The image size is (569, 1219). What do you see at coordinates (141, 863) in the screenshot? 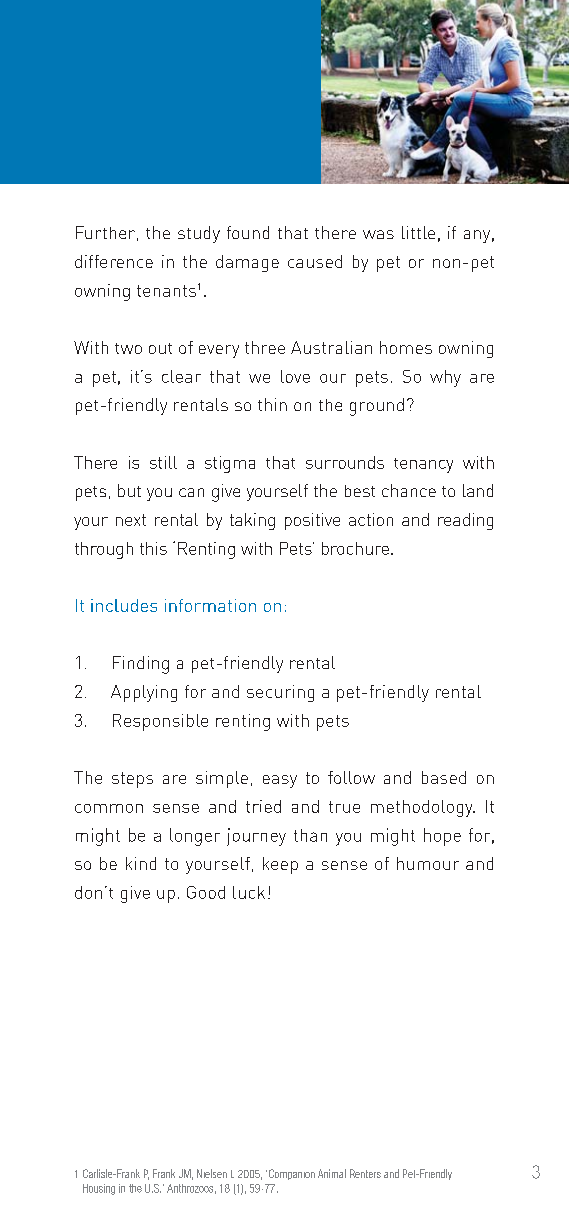
I see `kind` at bounding box center [141, 863].
